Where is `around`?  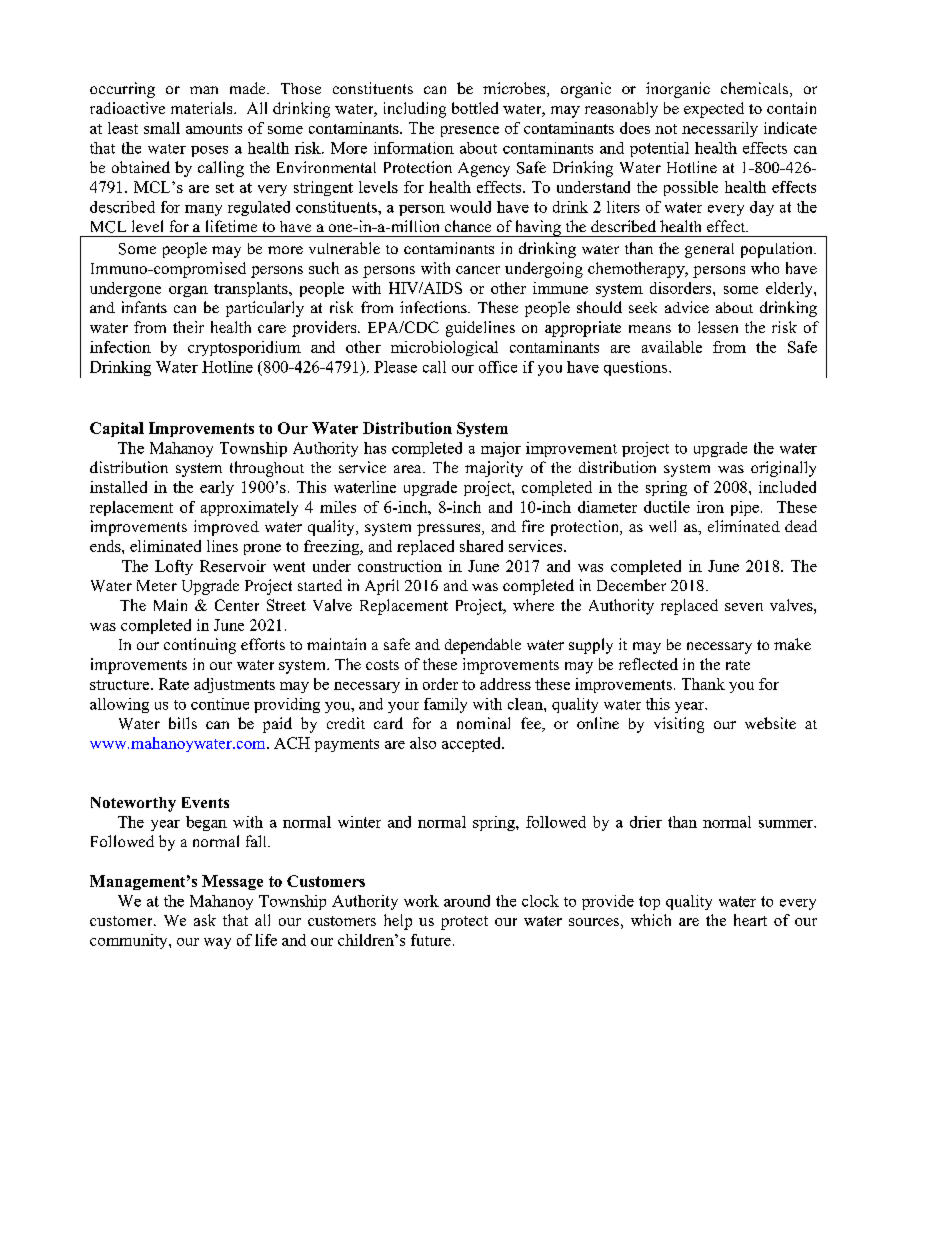 around is located at coordinates (467, 901).
